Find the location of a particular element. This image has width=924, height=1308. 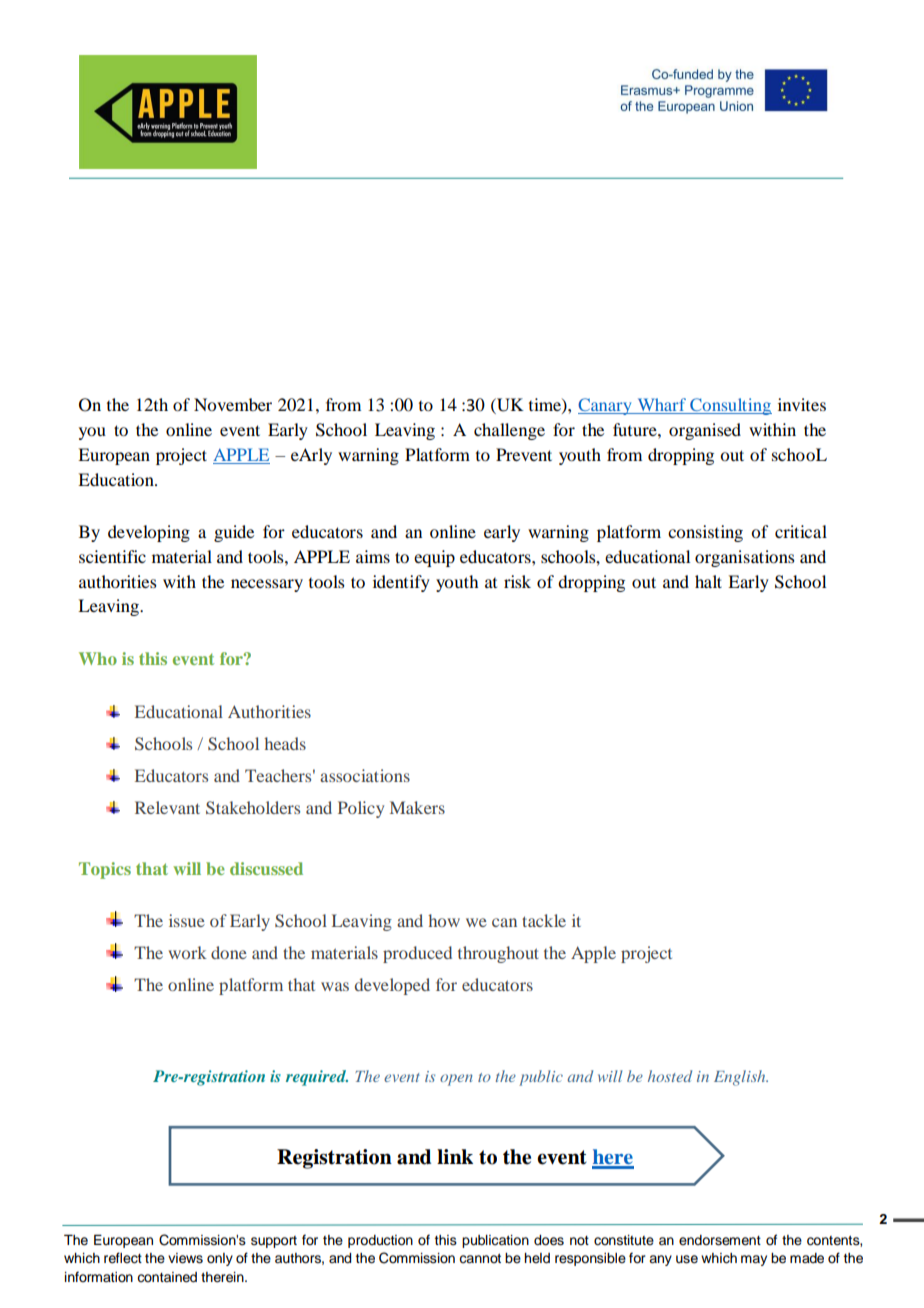

tackle is located at coordinates (544, 920).
